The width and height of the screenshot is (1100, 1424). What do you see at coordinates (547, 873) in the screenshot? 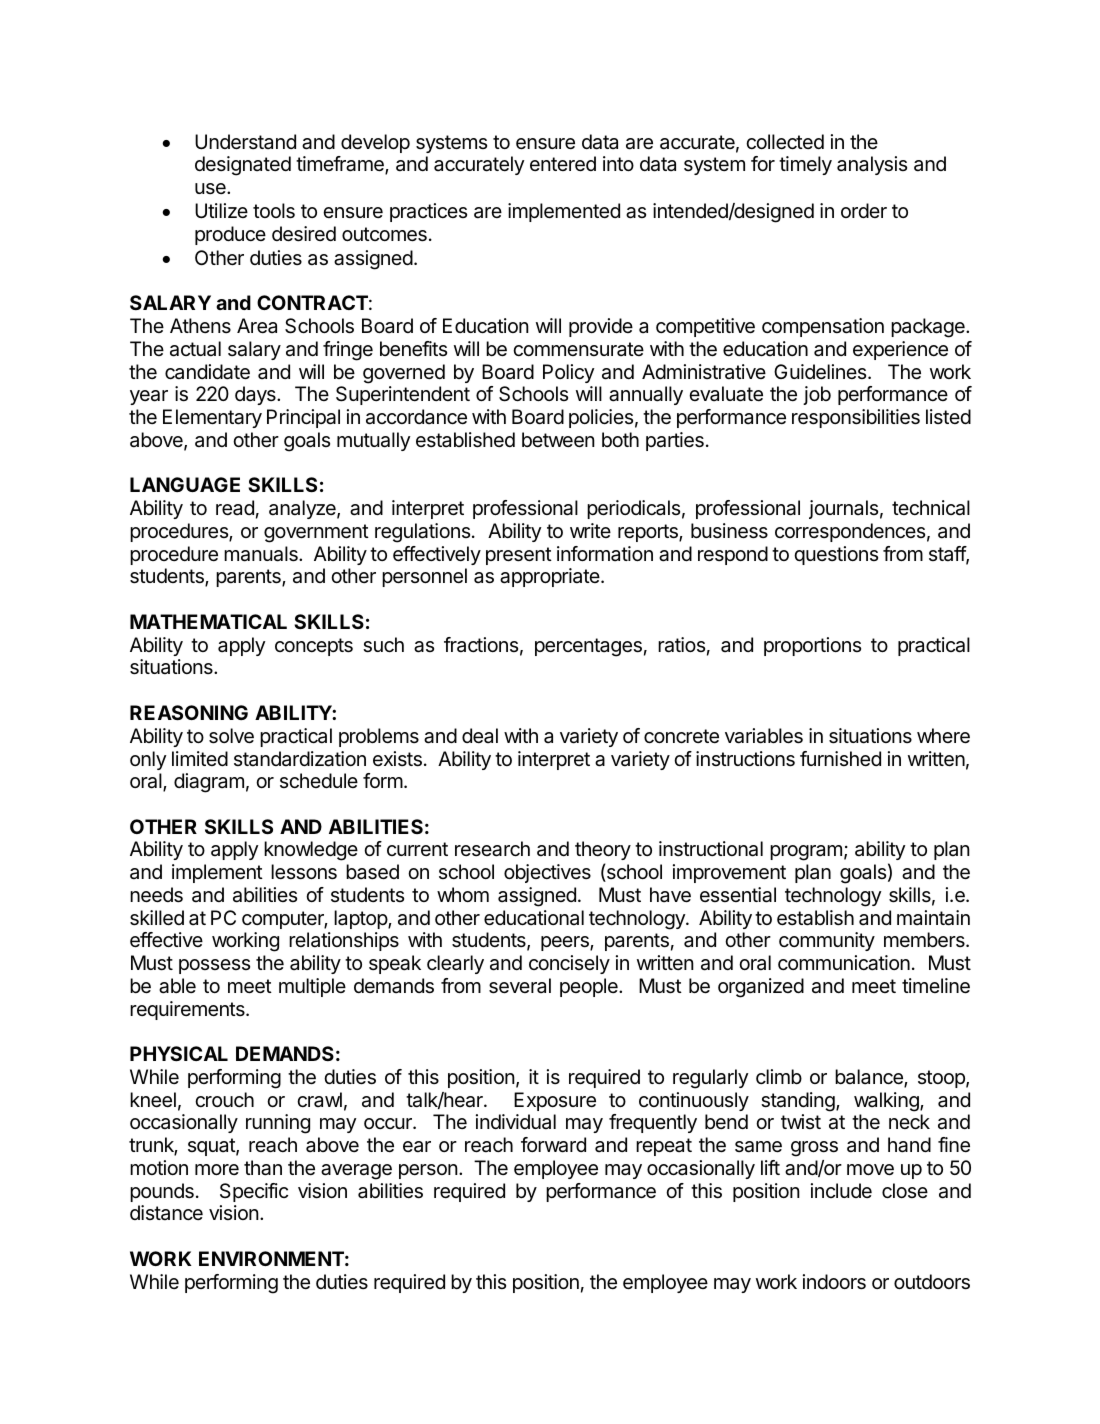
I see `objectives` at bounding box center [547, 873].
